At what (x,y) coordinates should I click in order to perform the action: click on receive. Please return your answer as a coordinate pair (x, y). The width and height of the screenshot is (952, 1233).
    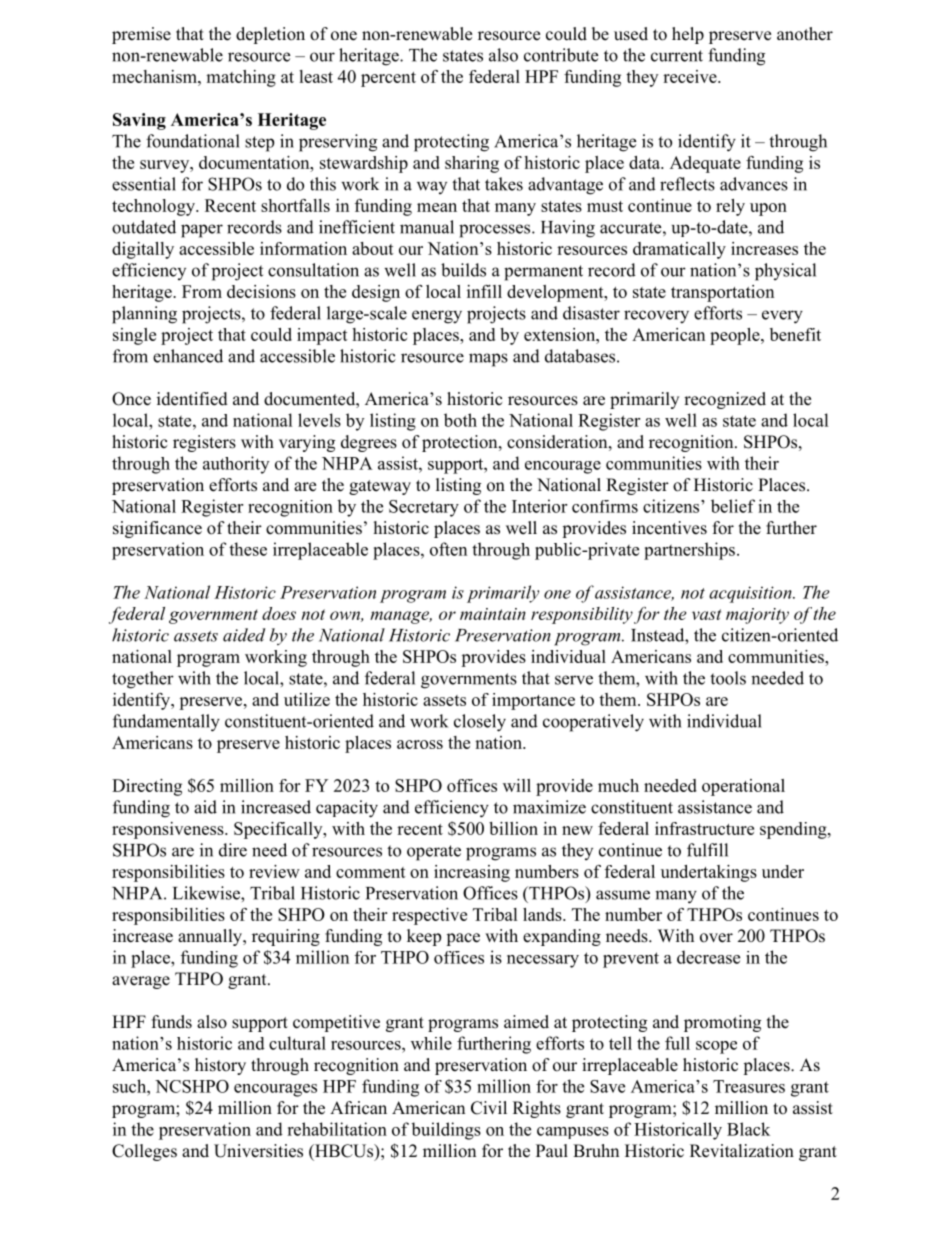
    Looking at the image, I should click on (691, 76).
